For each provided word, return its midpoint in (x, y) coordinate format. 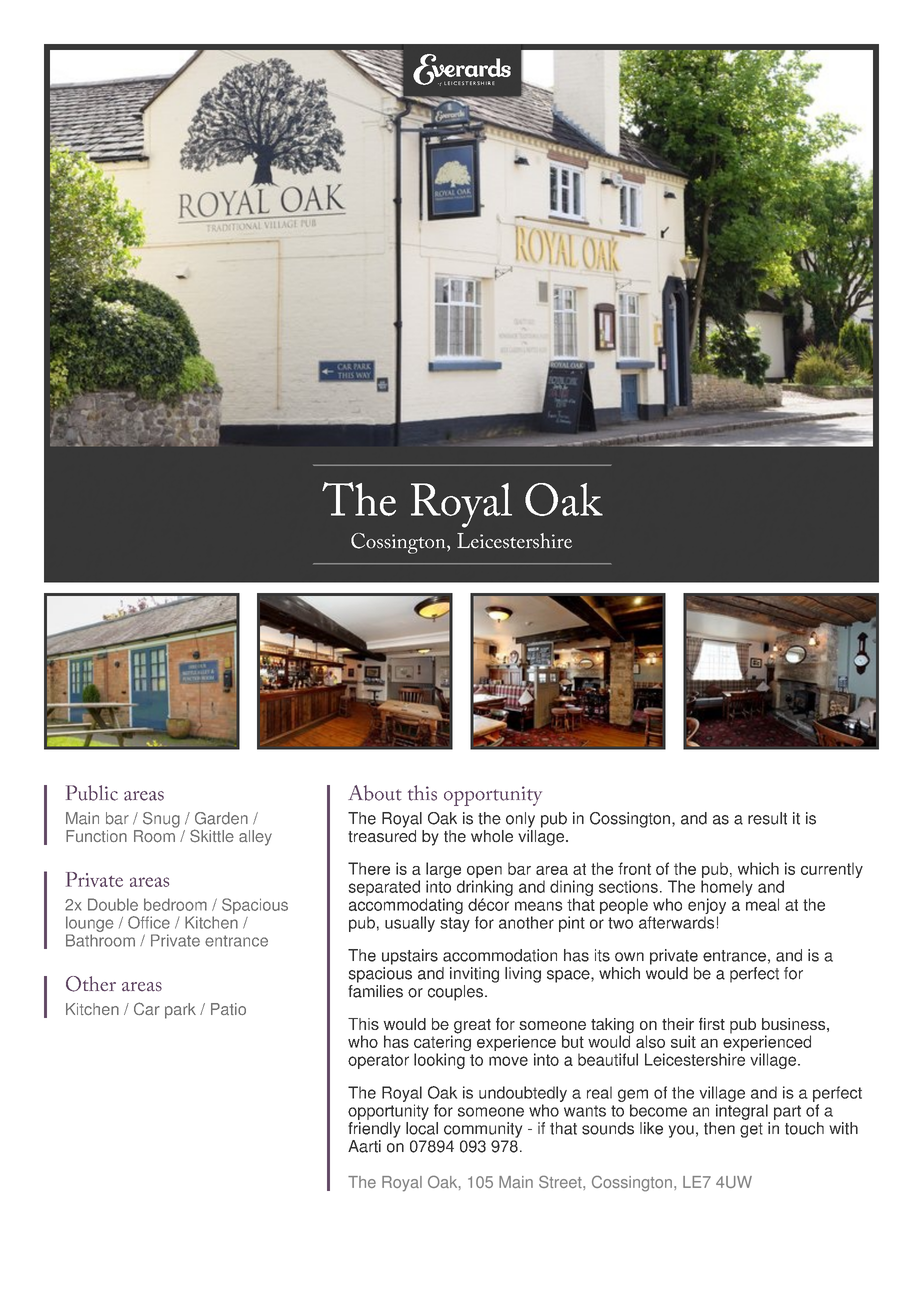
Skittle (212, 835)
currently (832, 870)
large (445, 871)
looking (439, 1061)
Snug (161, 820)
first (712, 1023)
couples (455, 993)
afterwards (676, 922)
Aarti (364, 1146)
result (767, 818)
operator (378, 1061)
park (180, 1011)
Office (149, 922)
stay (455, 924)
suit (683, 1041)
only (520, 820)
